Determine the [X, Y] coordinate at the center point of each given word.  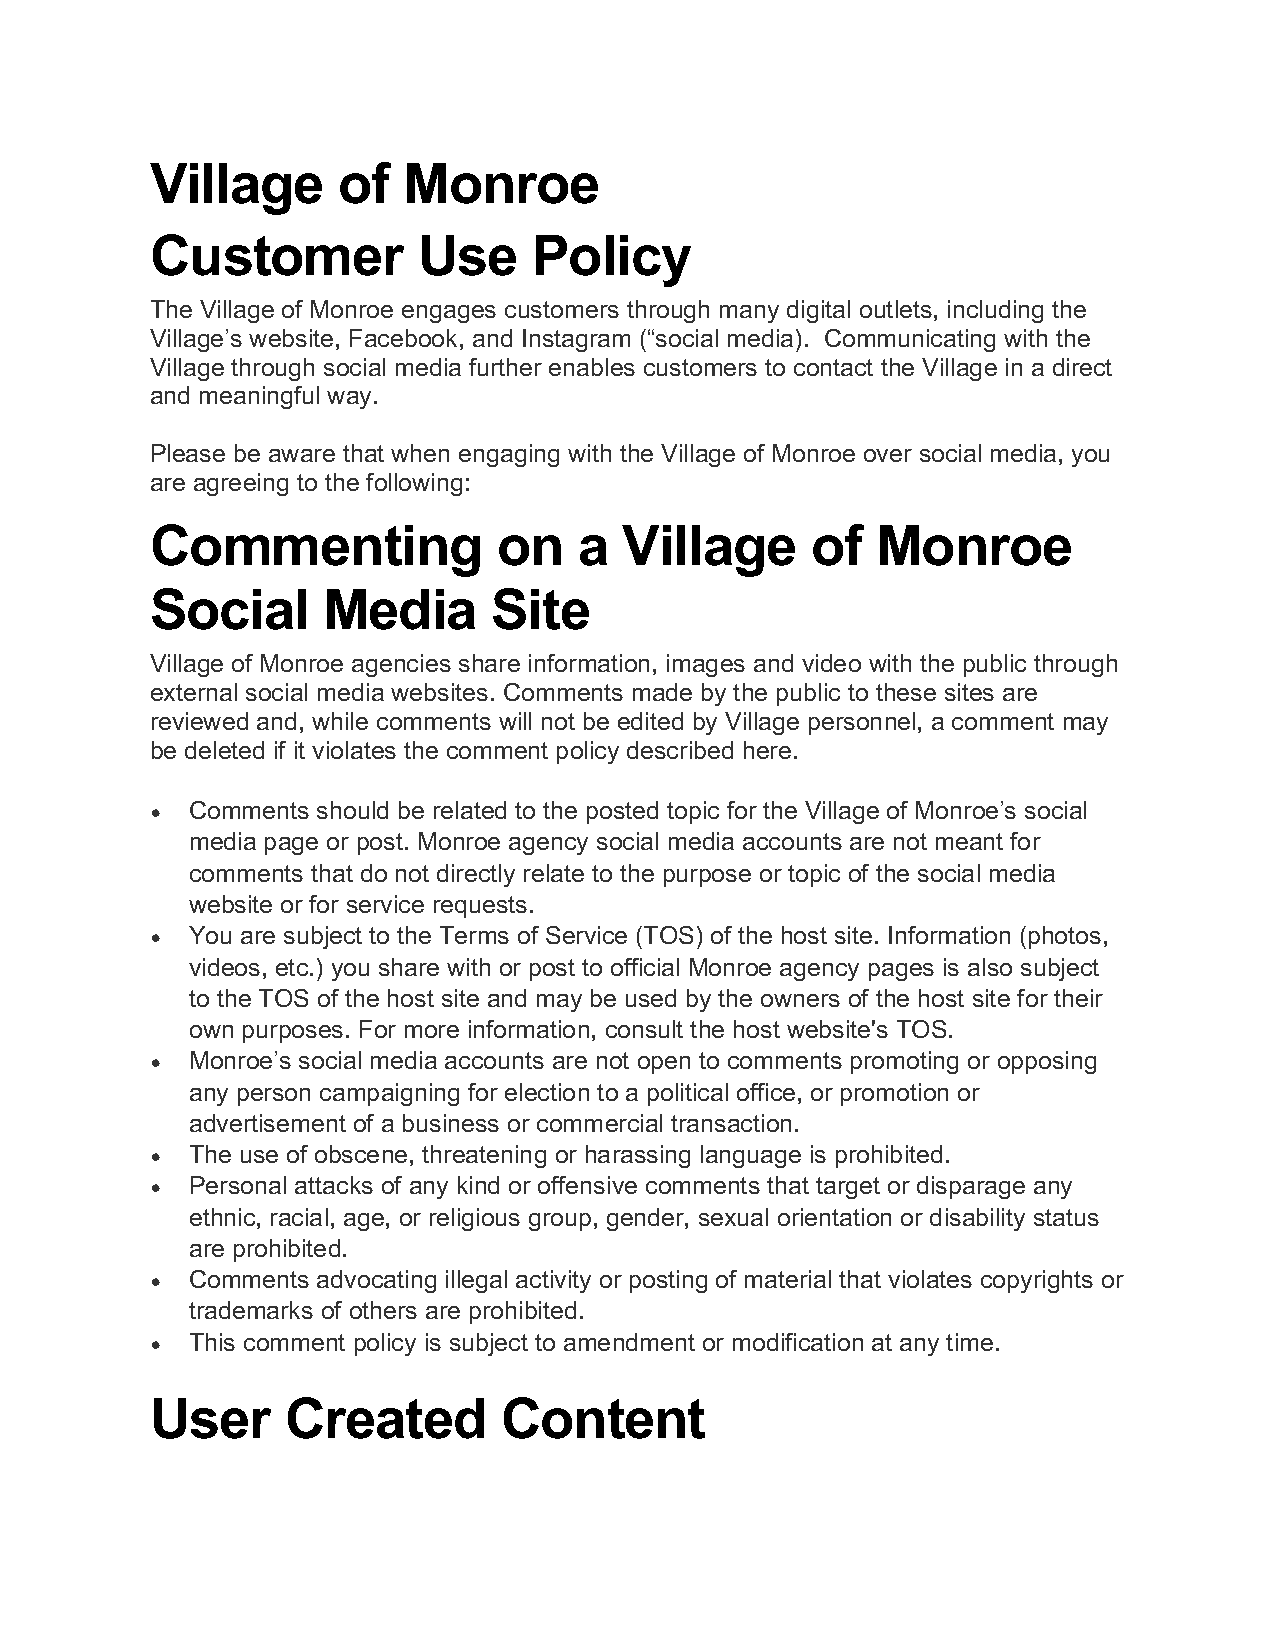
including [995, 311]
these [906, 692]
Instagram [576, 340]
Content [604, 1418]
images [706, 665]
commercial [599, 1123]
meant [969, 841]
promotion [894, 1094]
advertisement [268, 1123]
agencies [401, 665]
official [645, 967]
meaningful [259, 397]
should [352, 810]
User [212, 1418]
